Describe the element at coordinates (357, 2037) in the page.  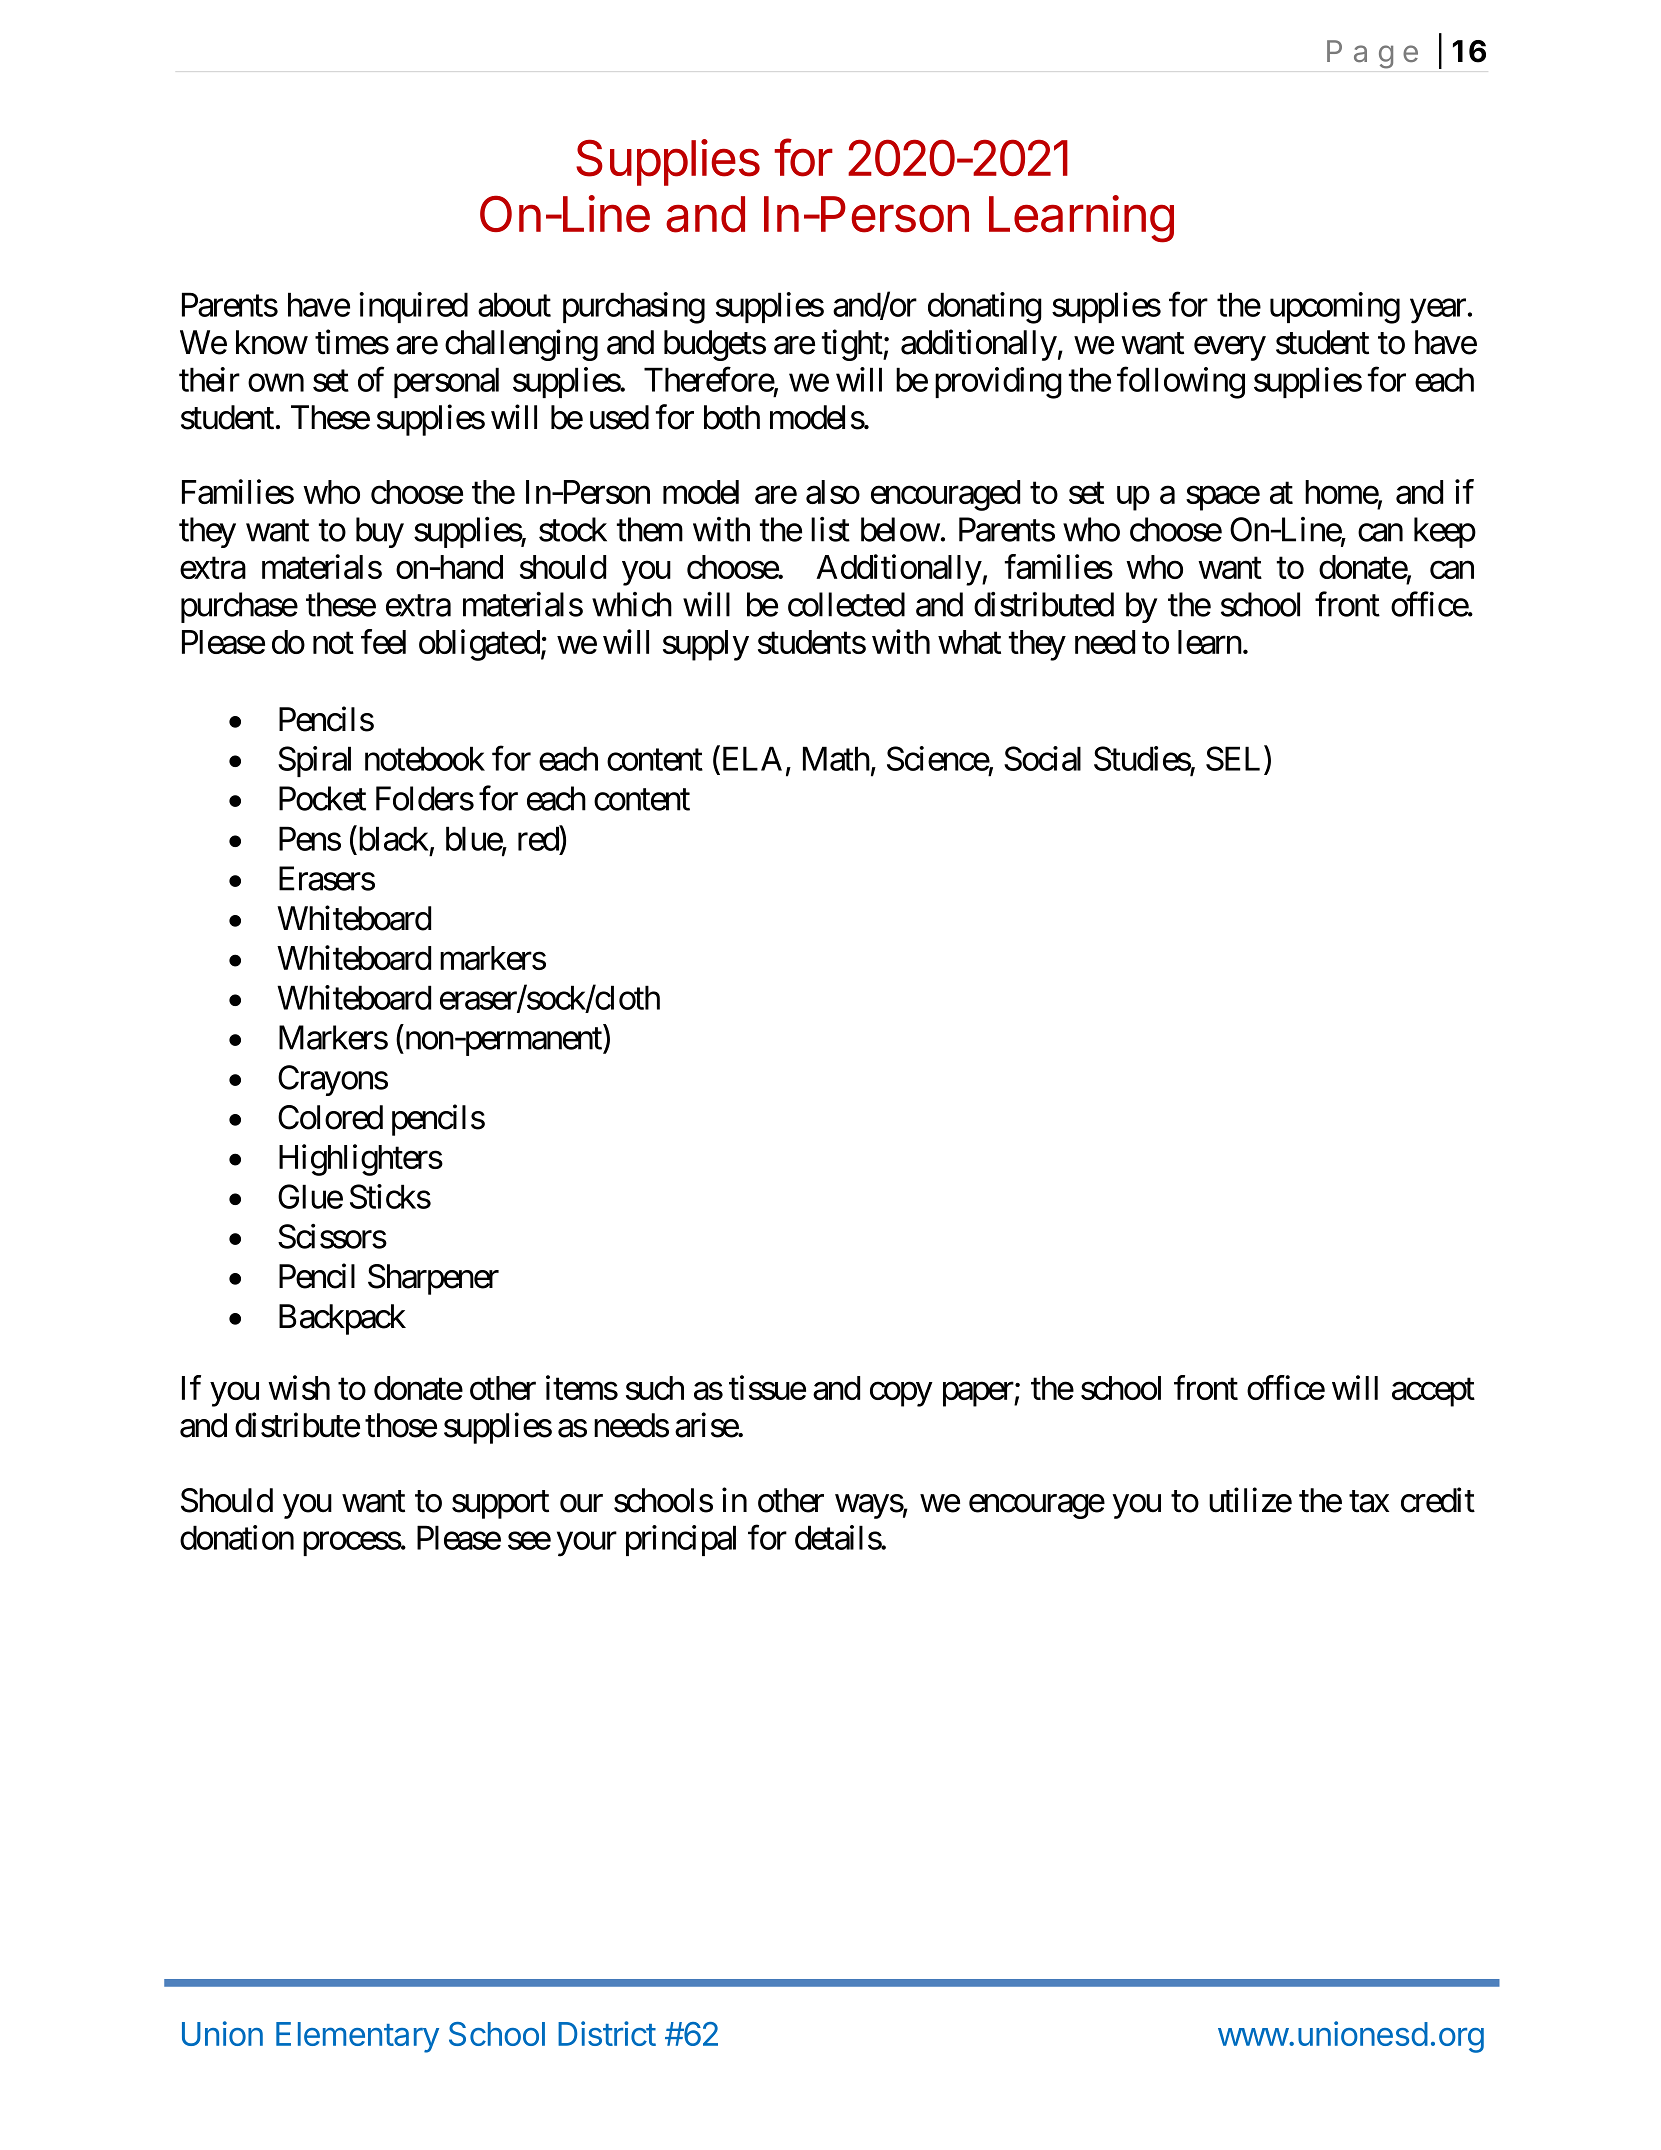
I see `Elementary` at that location.
